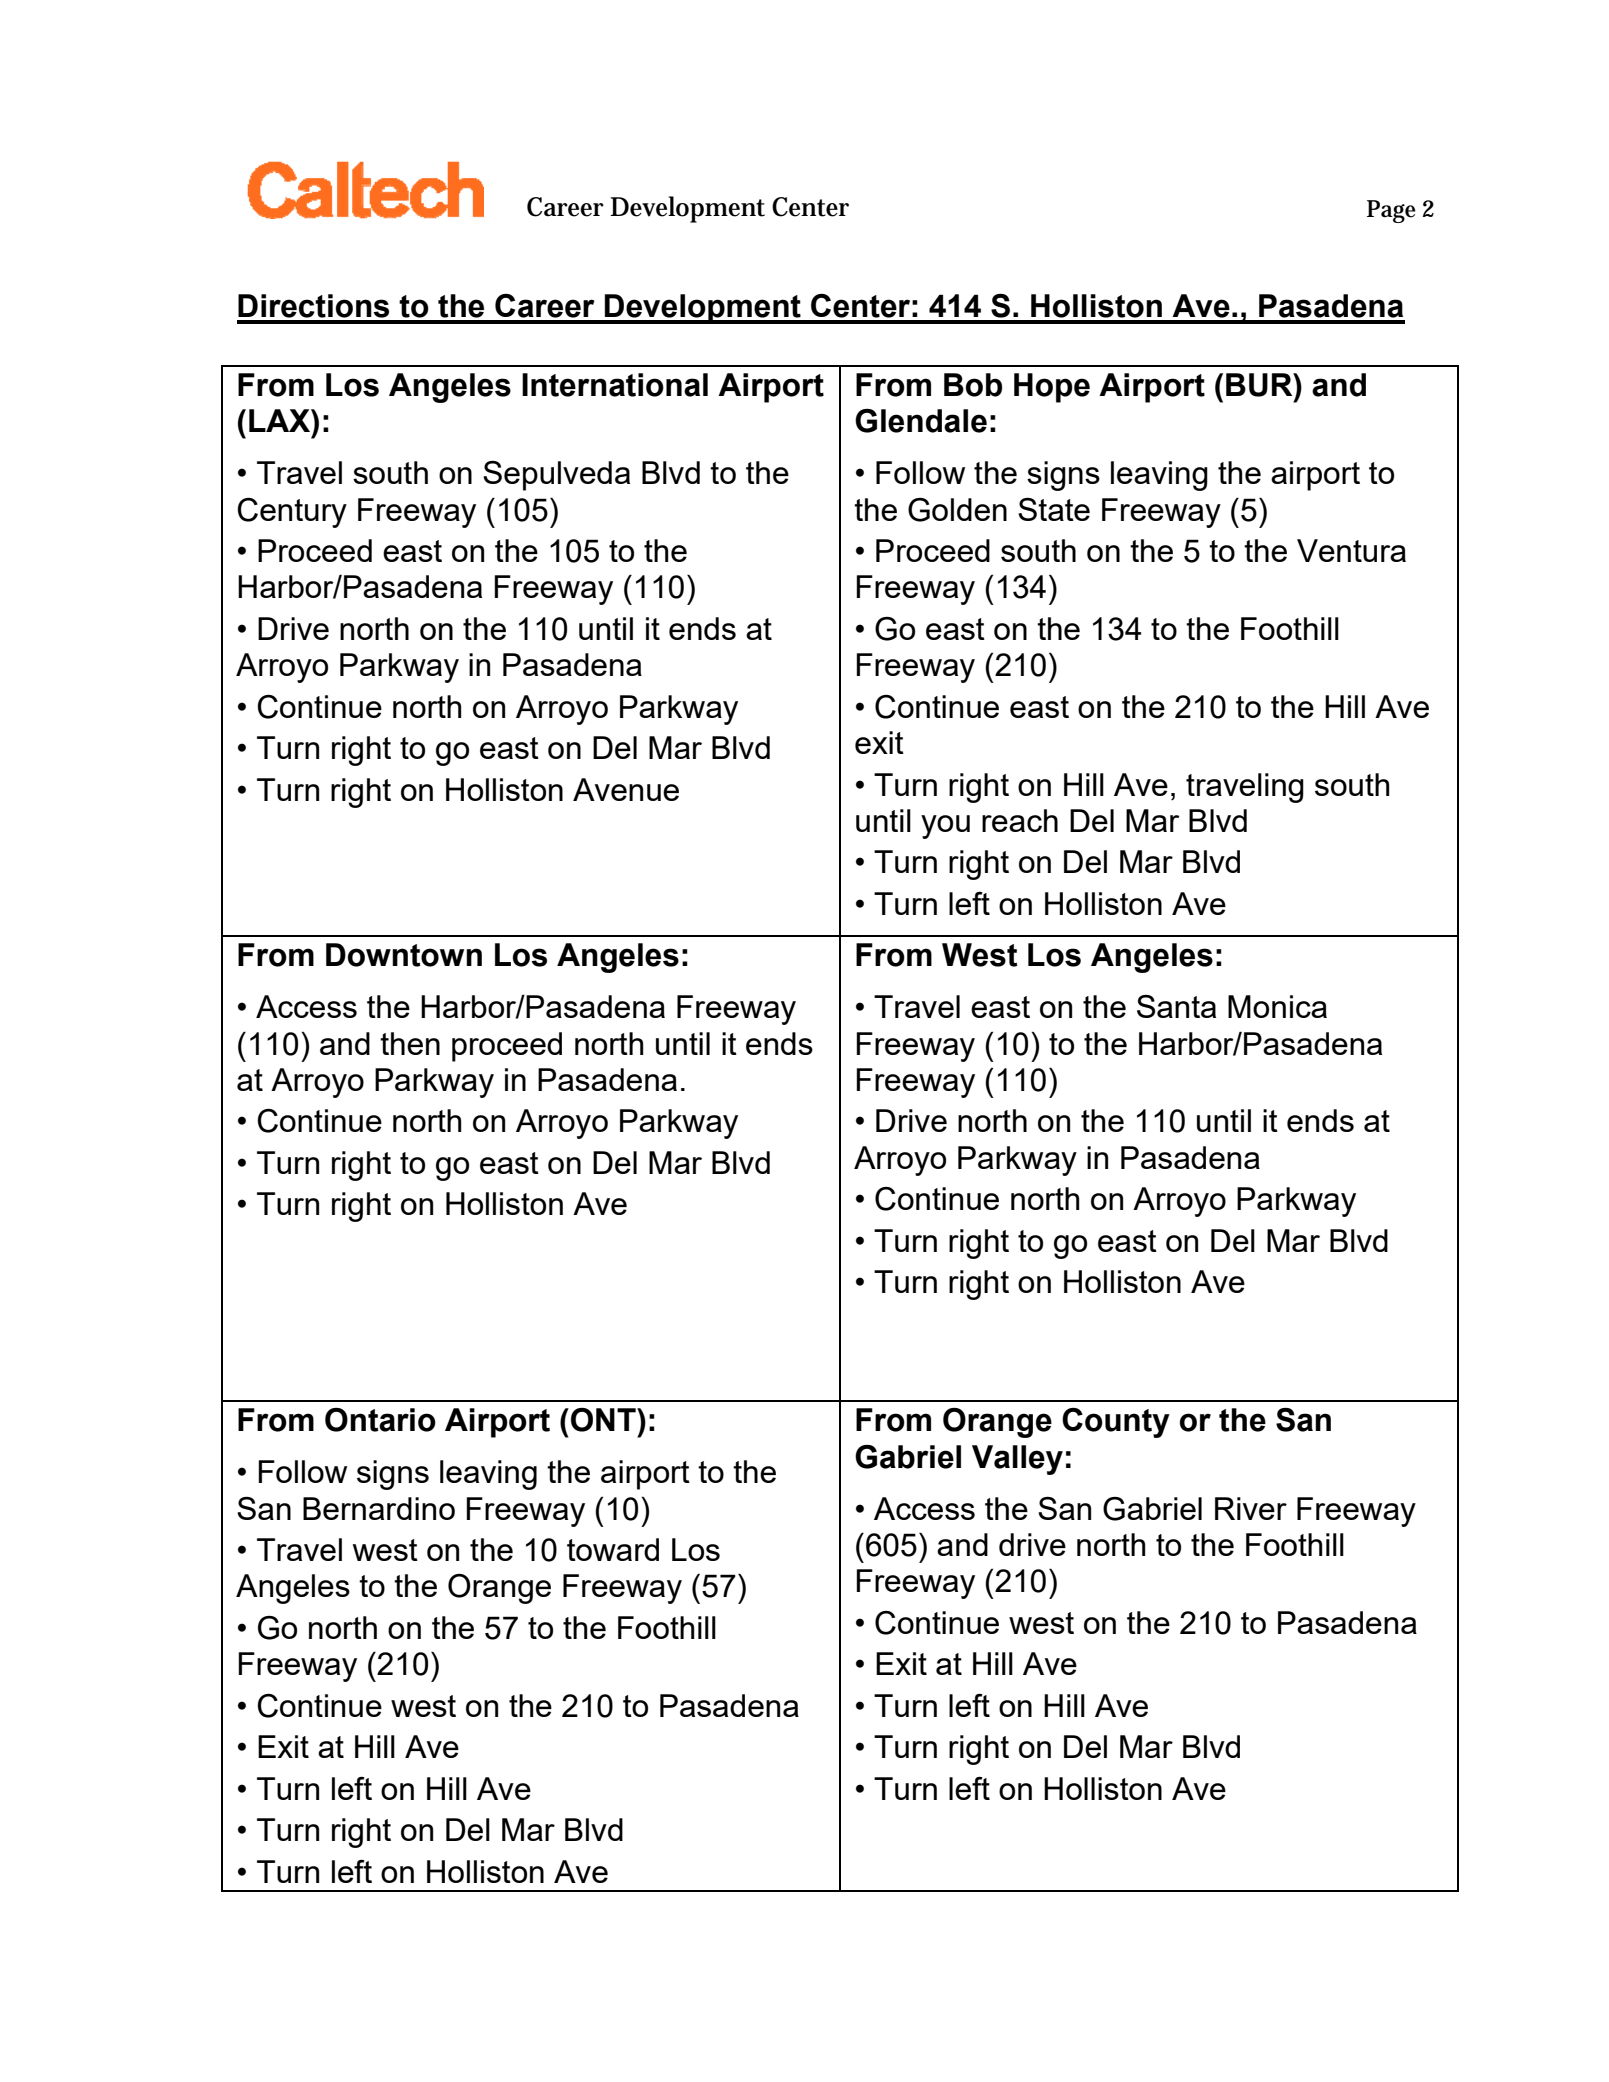  I want to click on you, so click(945, 827).
